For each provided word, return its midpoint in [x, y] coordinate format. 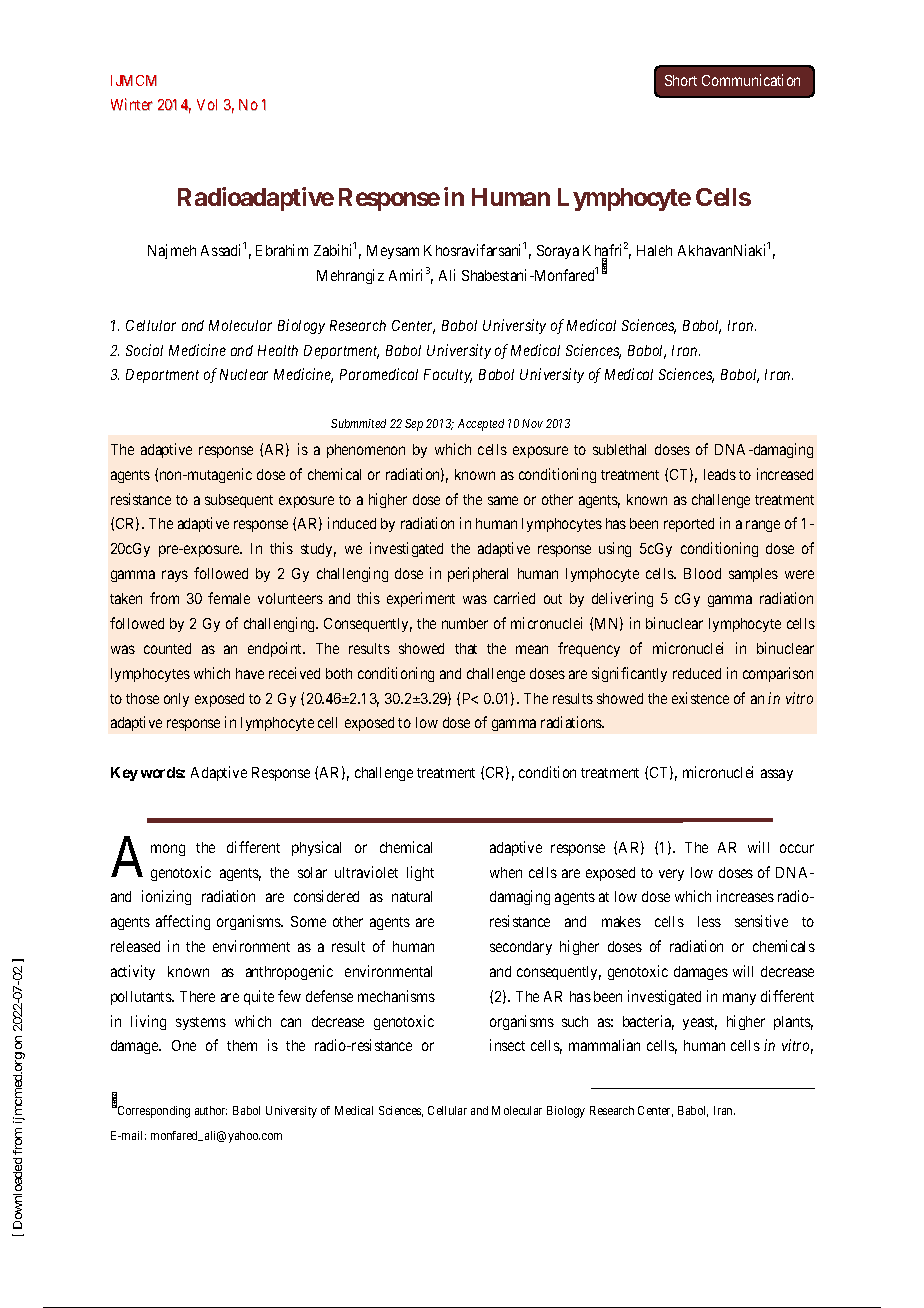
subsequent [239, 501]
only [176, 700]
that [466, 648]
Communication [751, 80]
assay [777, 775]
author [211, 1110]
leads [720, 474]
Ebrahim [282, 250]
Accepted [481, 425]
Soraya [558, 252]
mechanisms [396, 996]
